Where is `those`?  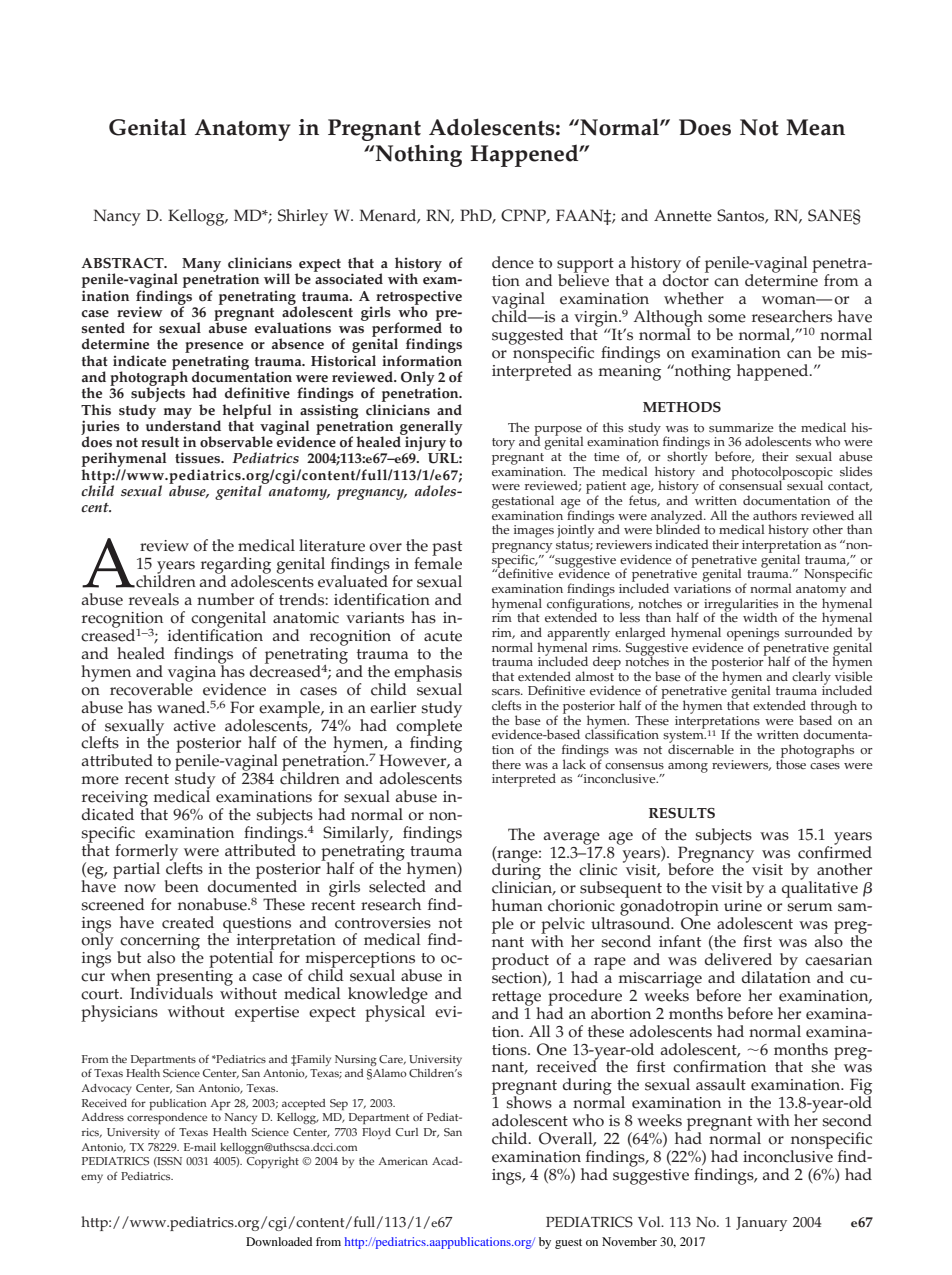
those is located at coordinates (791, 763).
